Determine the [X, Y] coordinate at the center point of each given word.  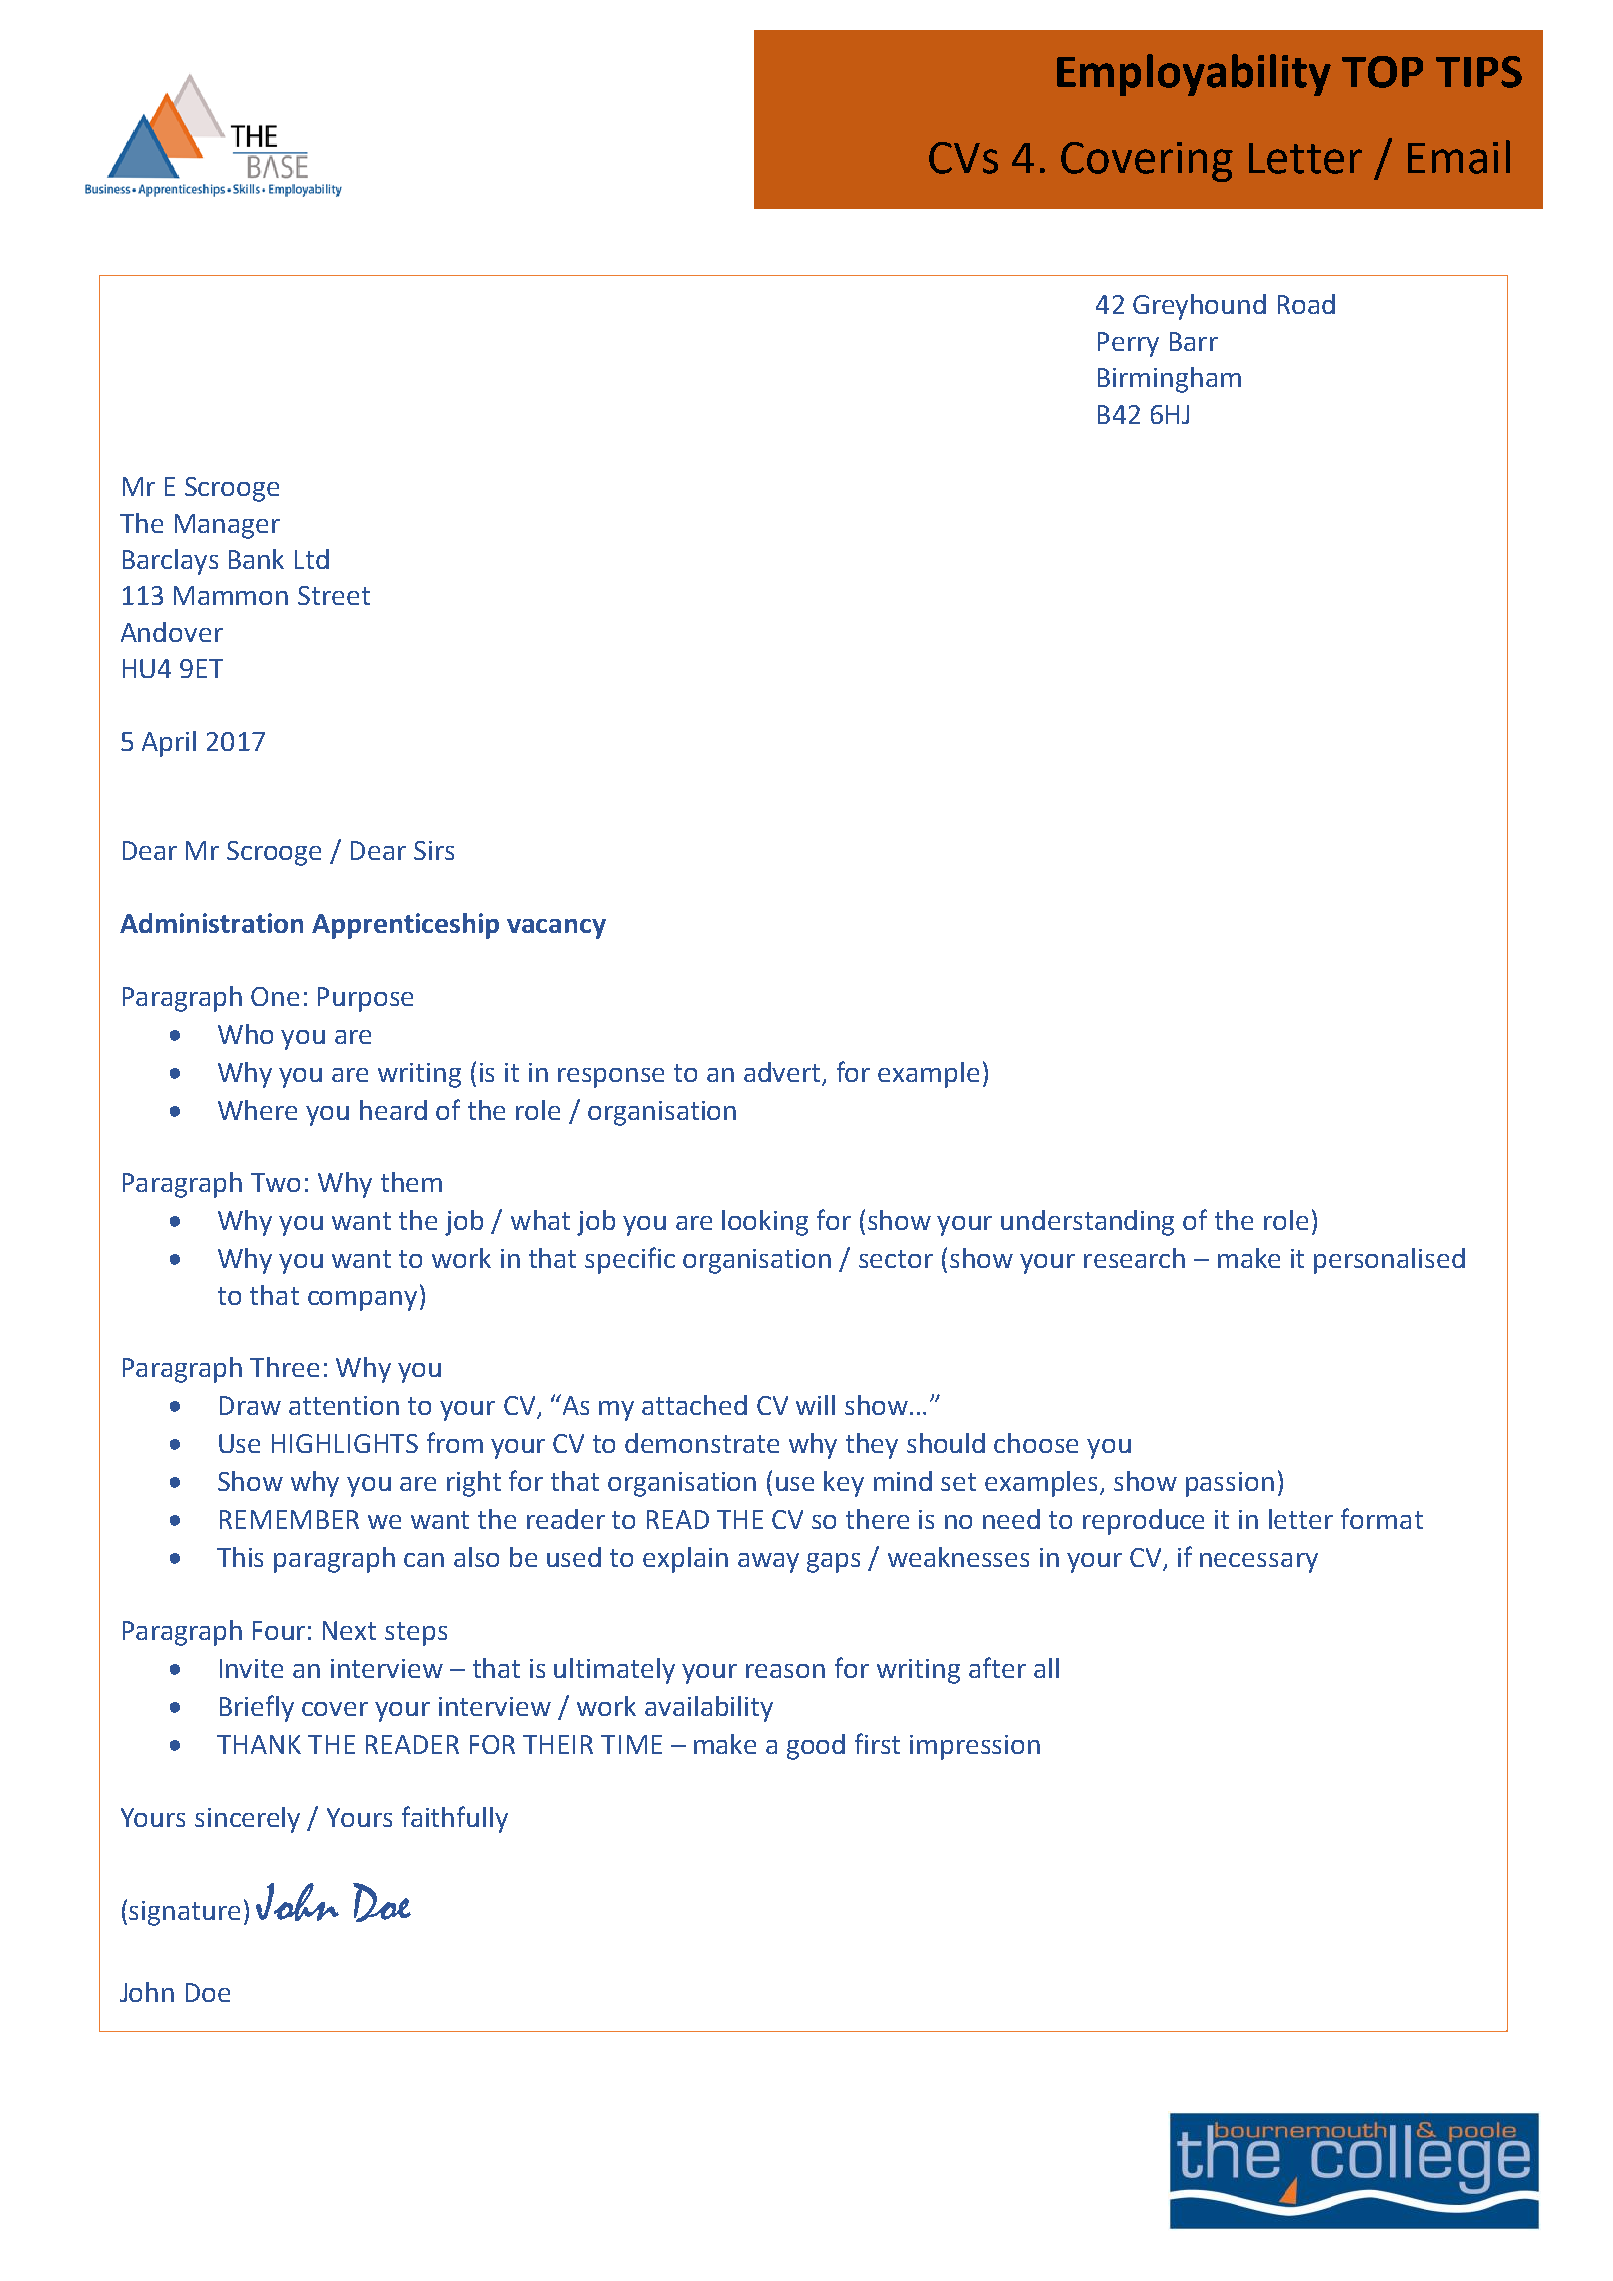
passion [1230, 1484]
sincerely [247, 1820]
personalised [1389, 1261]
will [815, 1405]
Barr [1194, 341]
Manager [227, 526]
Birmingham [1169, 380]
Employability [1194, 75]
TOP [1382, 72]
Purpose [365, 999]
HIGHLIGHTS [345, 1443]
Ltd [312, 559]
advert [782, 1072]
